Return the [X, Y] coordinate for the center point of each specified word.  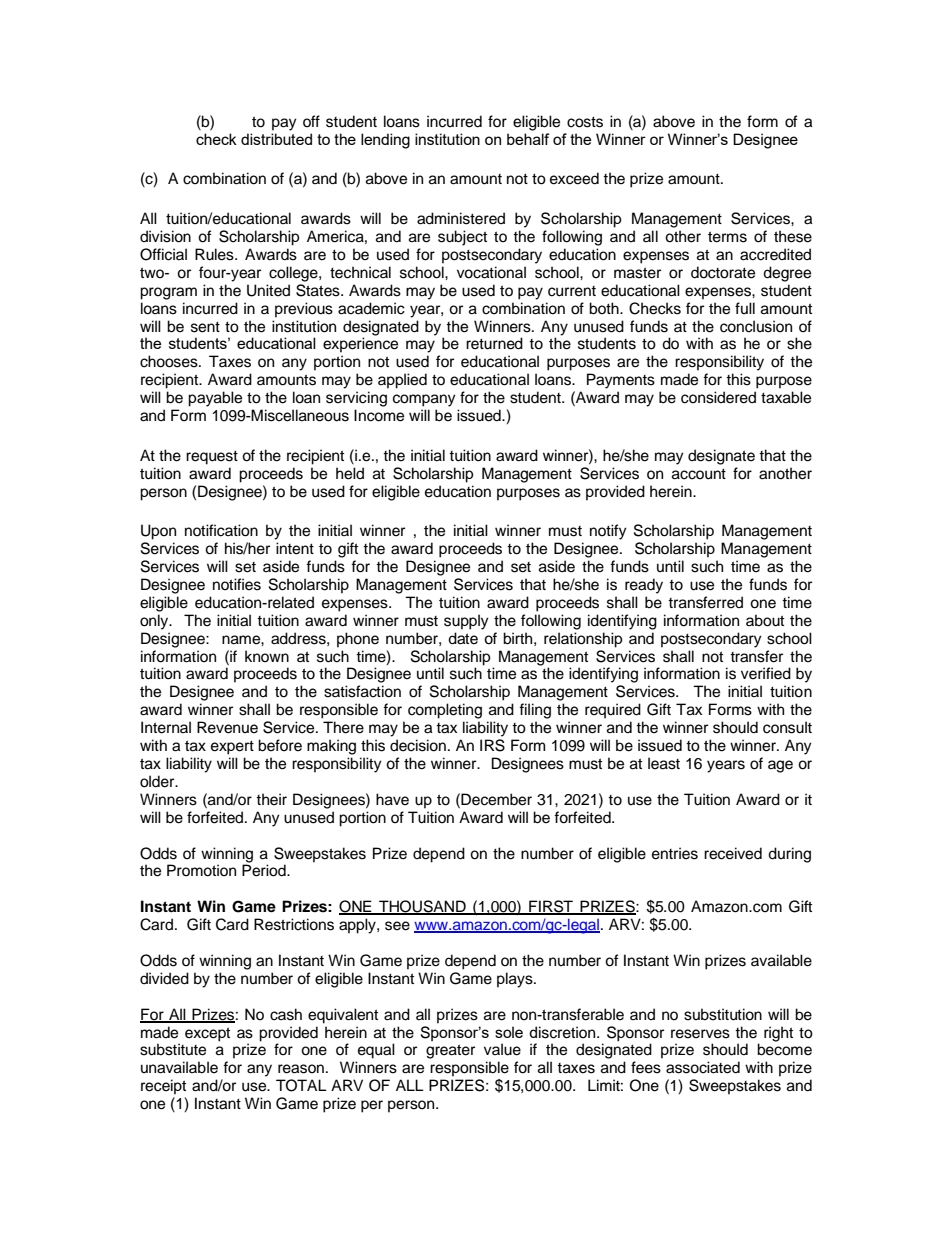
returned [494, 343]
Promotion [201, 870]
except [207, 1034]
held [350, 473]
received [733, 853]
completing [445, 711]
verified [766, 673]
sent [205, 327]
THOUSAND [422, 907]
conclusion [756, 326]
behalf [528, 139]
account [699, 474]
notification [221, 530]
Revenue [227, 727]
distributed [276, 139]
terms [727, 237]
